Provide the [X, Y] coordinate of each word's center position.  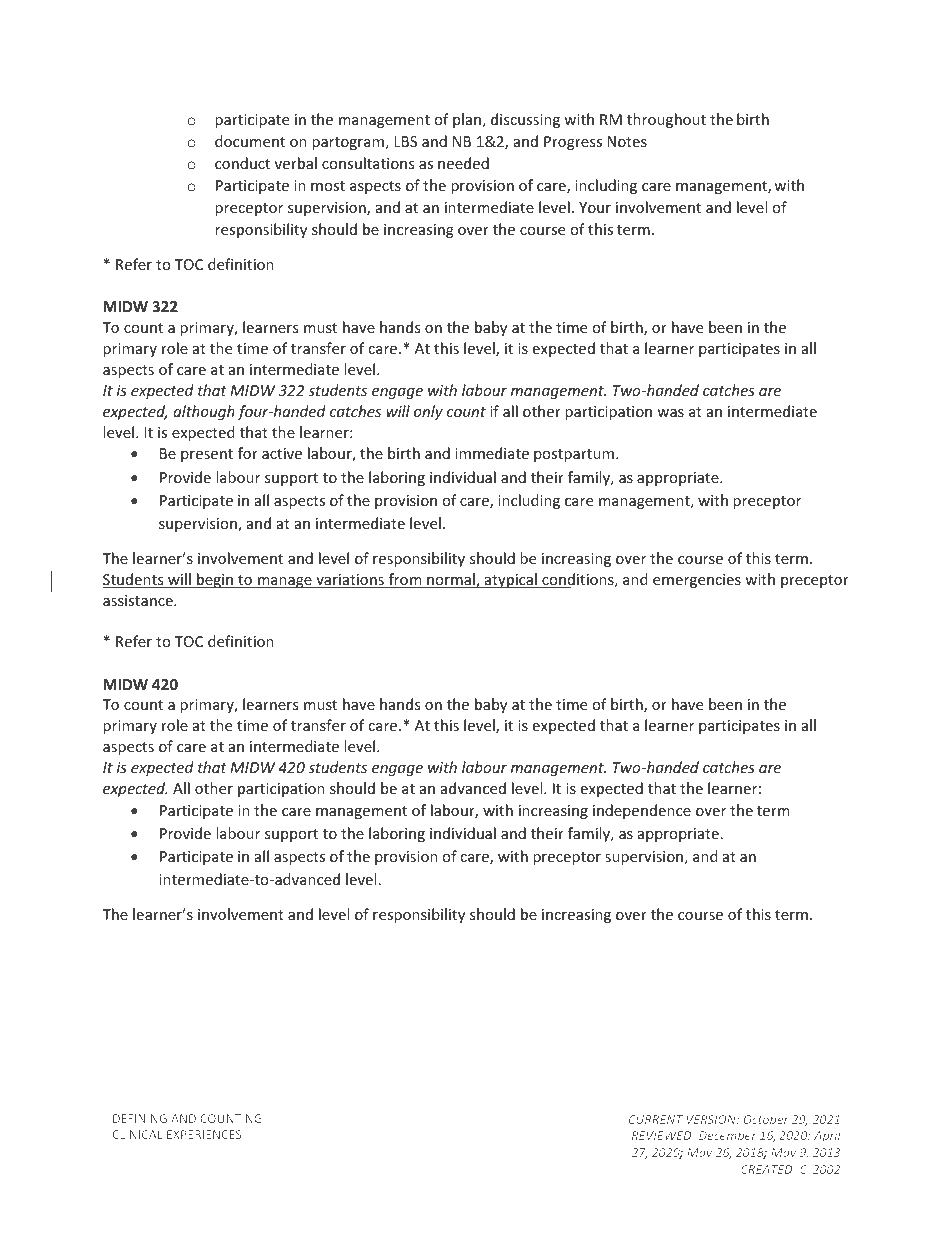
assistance [139, 600]
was [670, 413]
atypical [510, 580]
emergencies [697, 581]
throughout [666, 120]
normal [451, 580]
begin [215, 580]
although [204, 412]
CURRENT [656, 1119]
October [765, 1119]
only [428, 412]
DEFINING [140, 1118]
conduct [242, 163]
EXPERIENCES [204, 1134]
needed [463, 163]
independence [642, 811]
